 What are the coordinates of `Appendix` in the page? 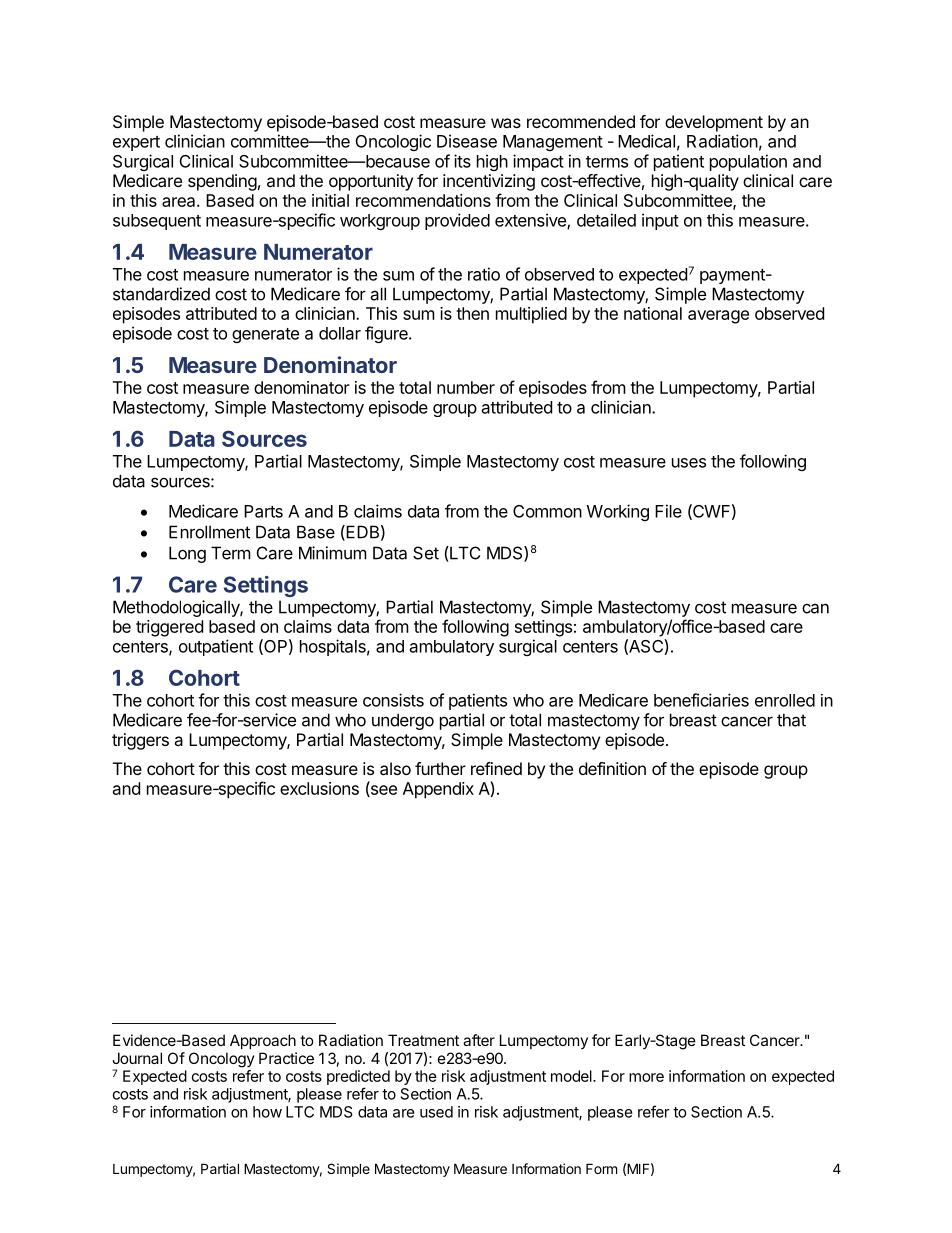 It's located at (438, 790).
